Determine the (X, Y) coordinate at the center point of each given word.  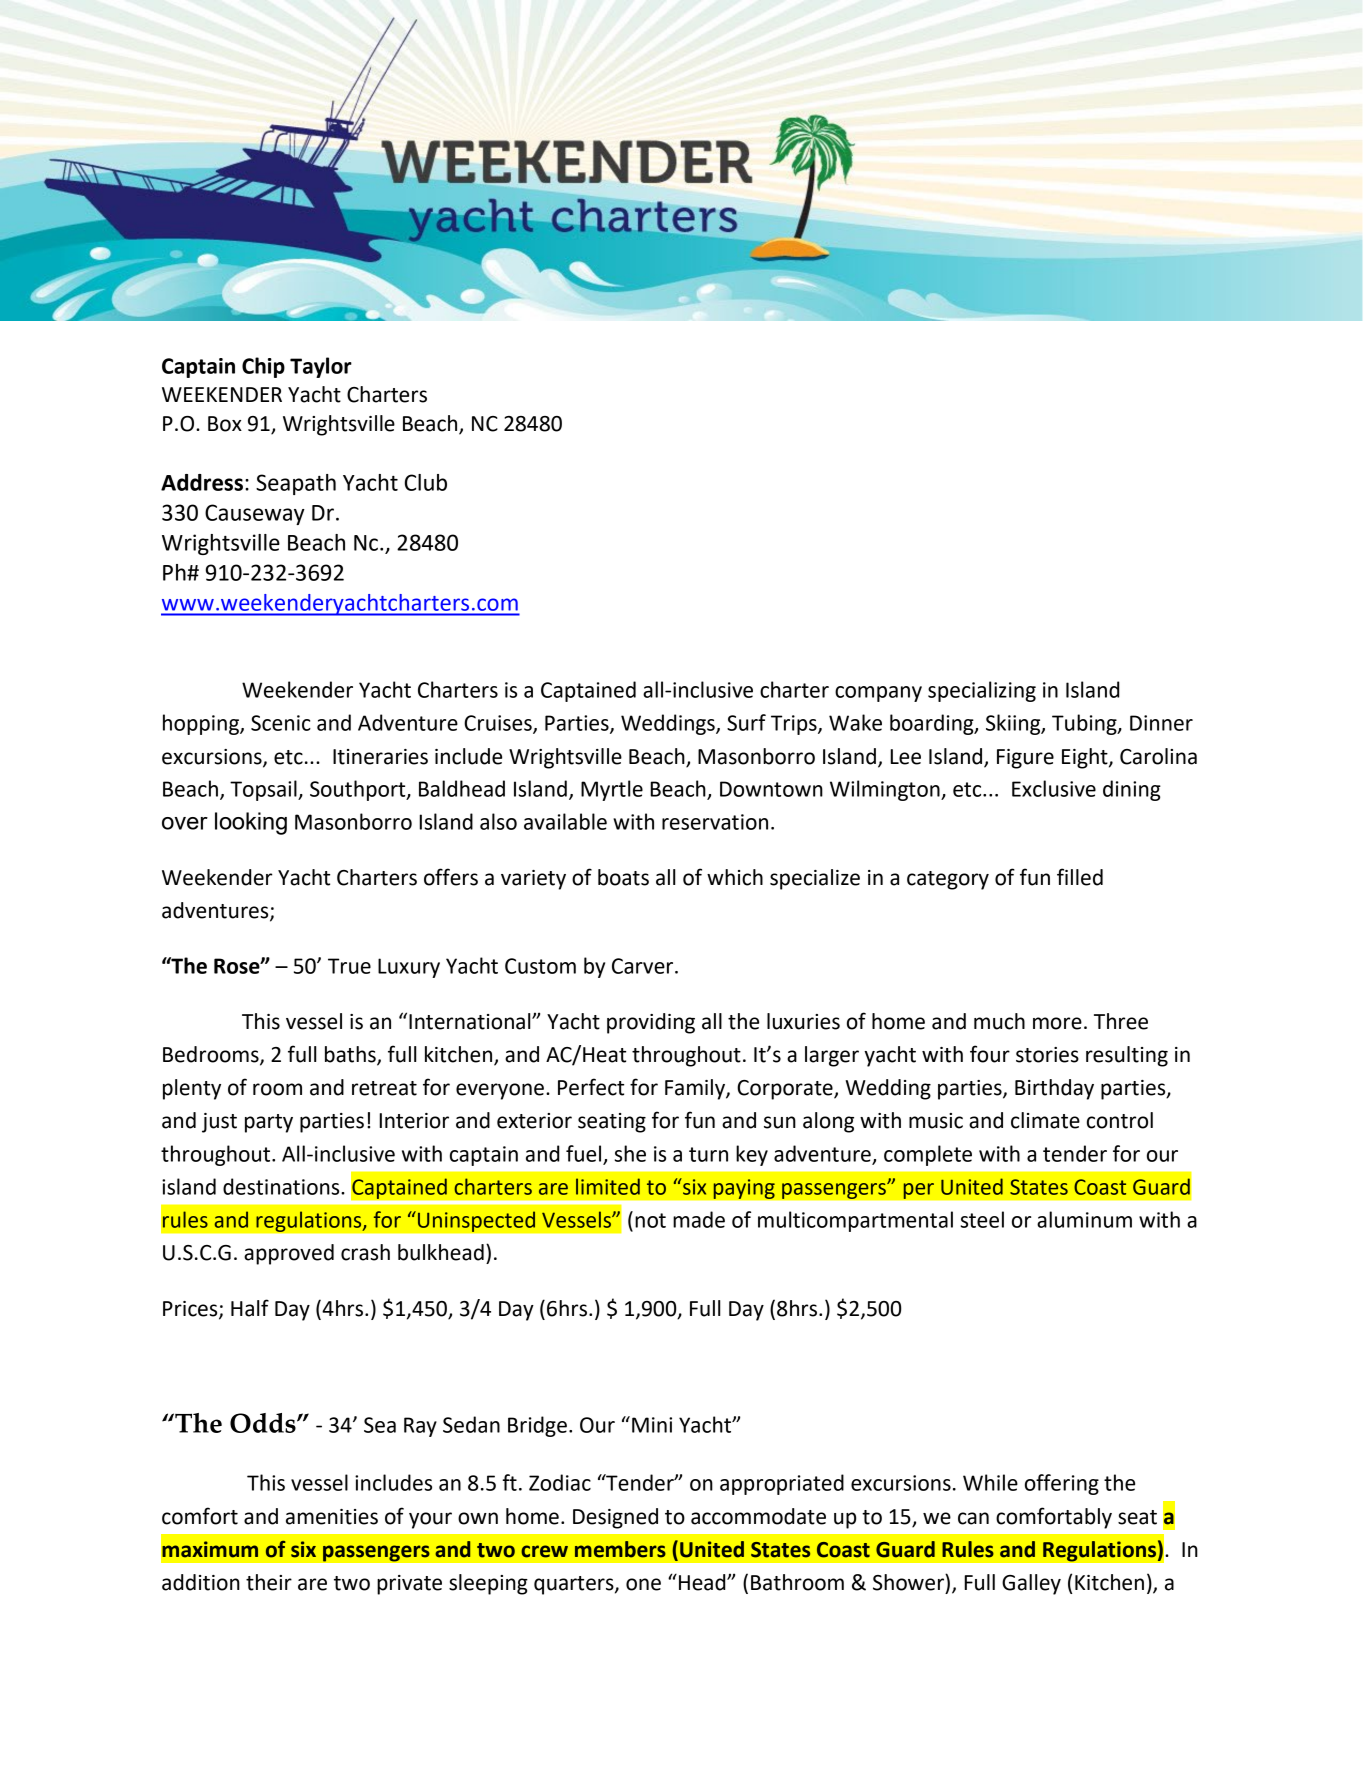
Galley (1031, 1584)
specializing (982, 691)
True (349, 966)
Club (426, 482)
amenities (332, 1517)
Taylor (321, 367)
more (1057, 1023)
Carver (644, 966)
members (620, 1549)
